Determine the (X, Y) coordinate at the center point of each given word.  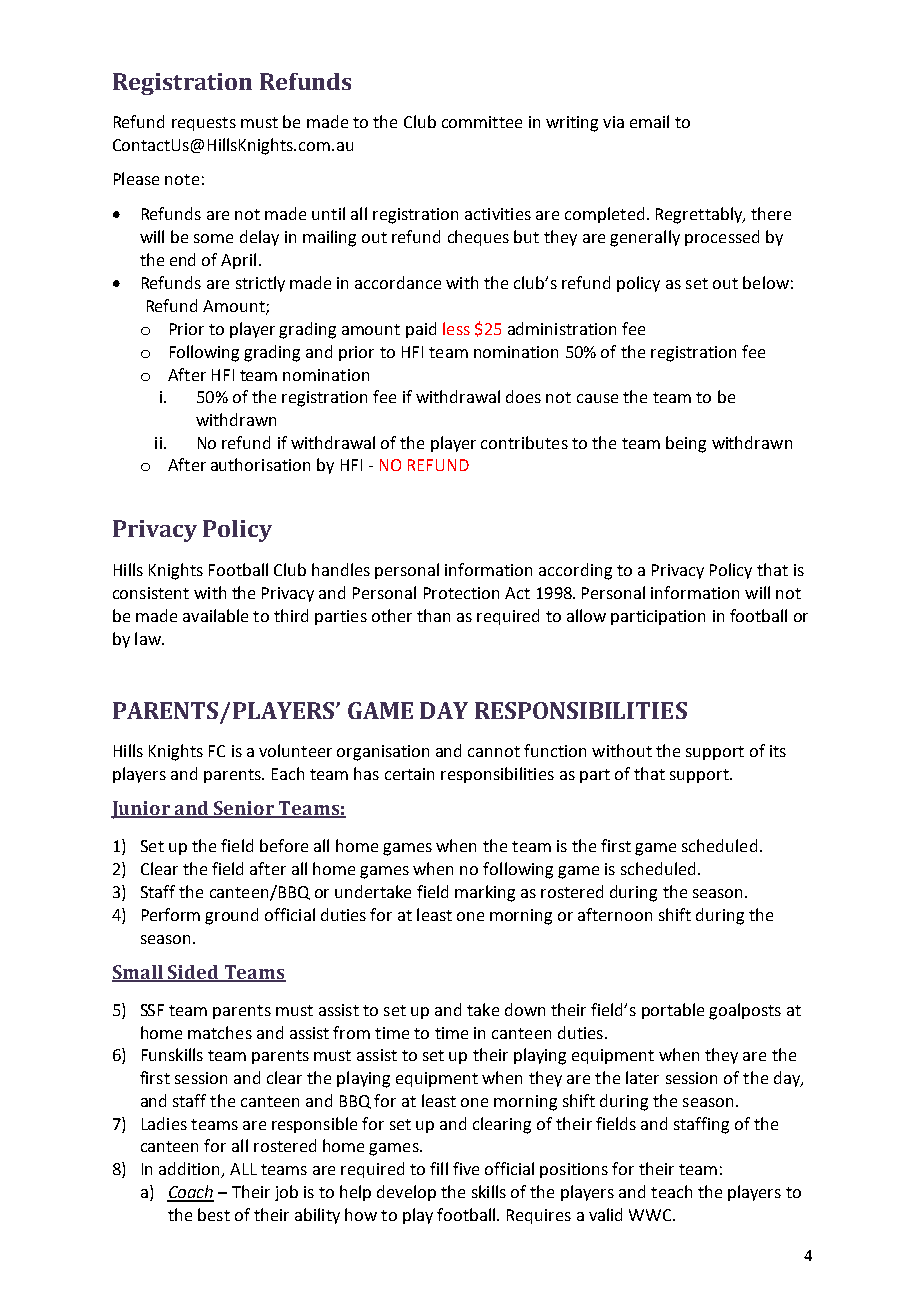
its (778, 751)
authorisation (260, 464)
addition (190, 1170)
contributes (524, 442)
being (686, 444)
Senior (244, 809)
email (649, 121)
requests (204, 124)
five (466, 1168)
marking (485, 893)
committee (482, 122)
